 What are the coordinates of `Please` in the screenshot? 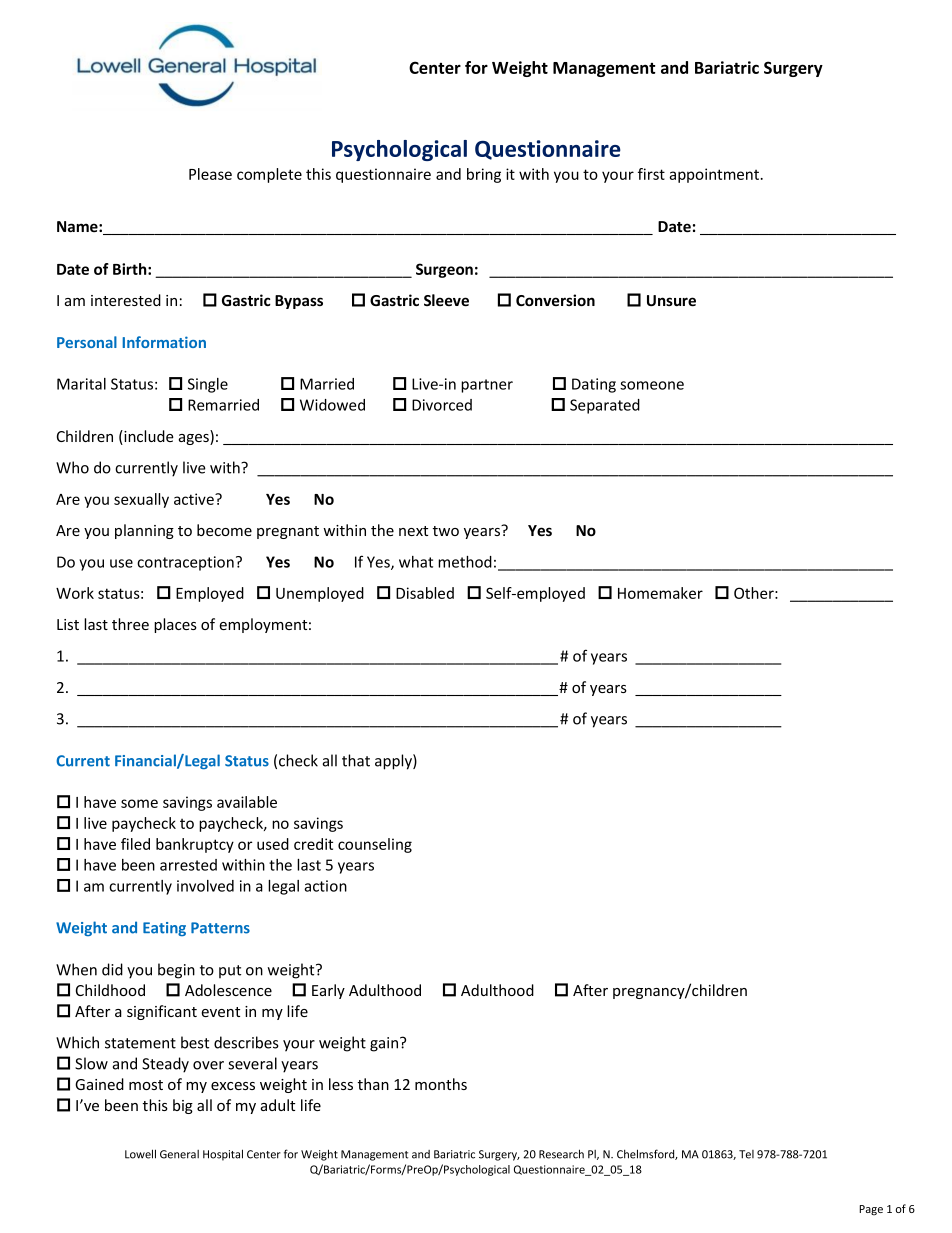 It's located at (210, 174).
